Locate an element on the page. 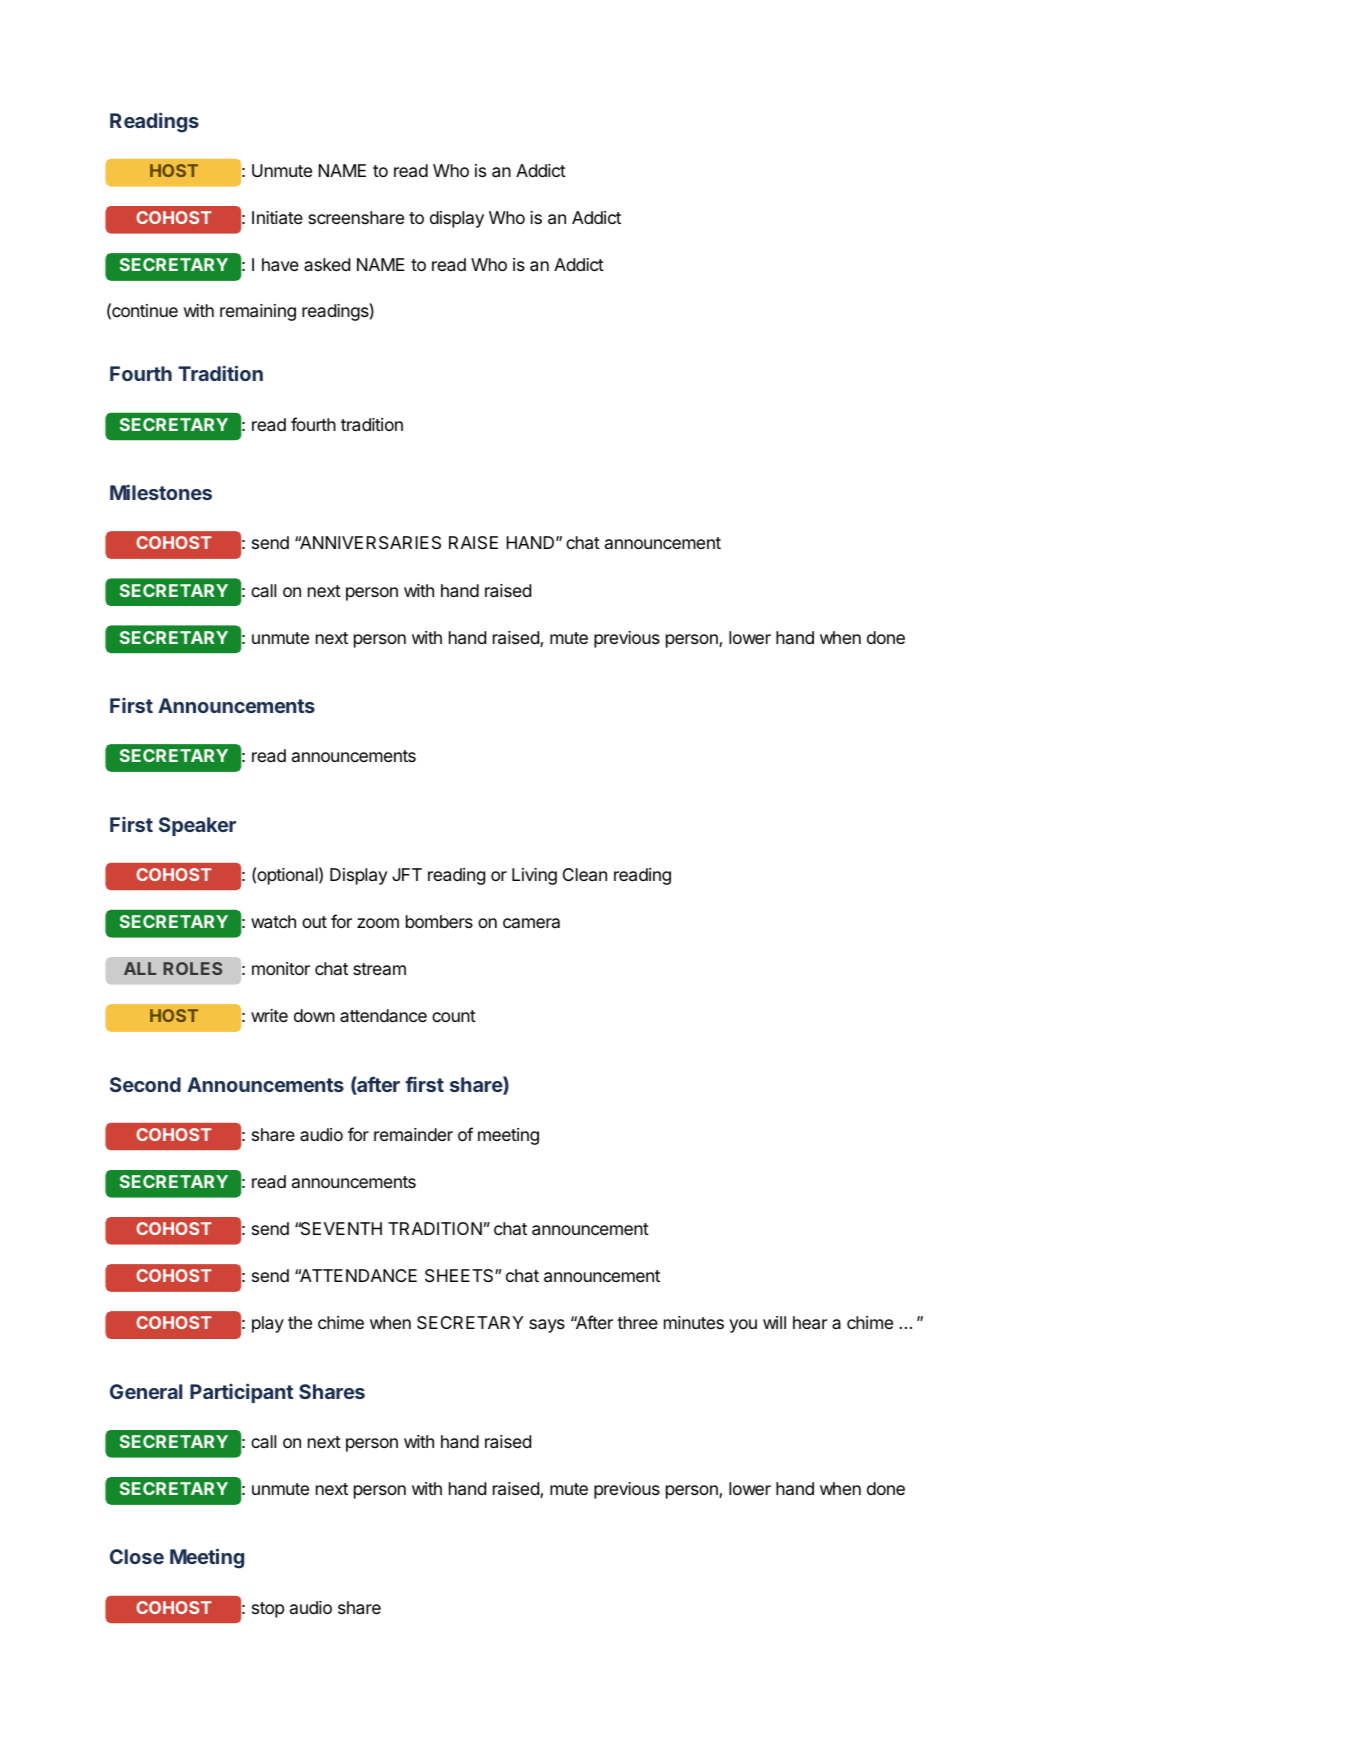 This image has width=1348, height=1744. asked is located at coordinates (327, 264).
